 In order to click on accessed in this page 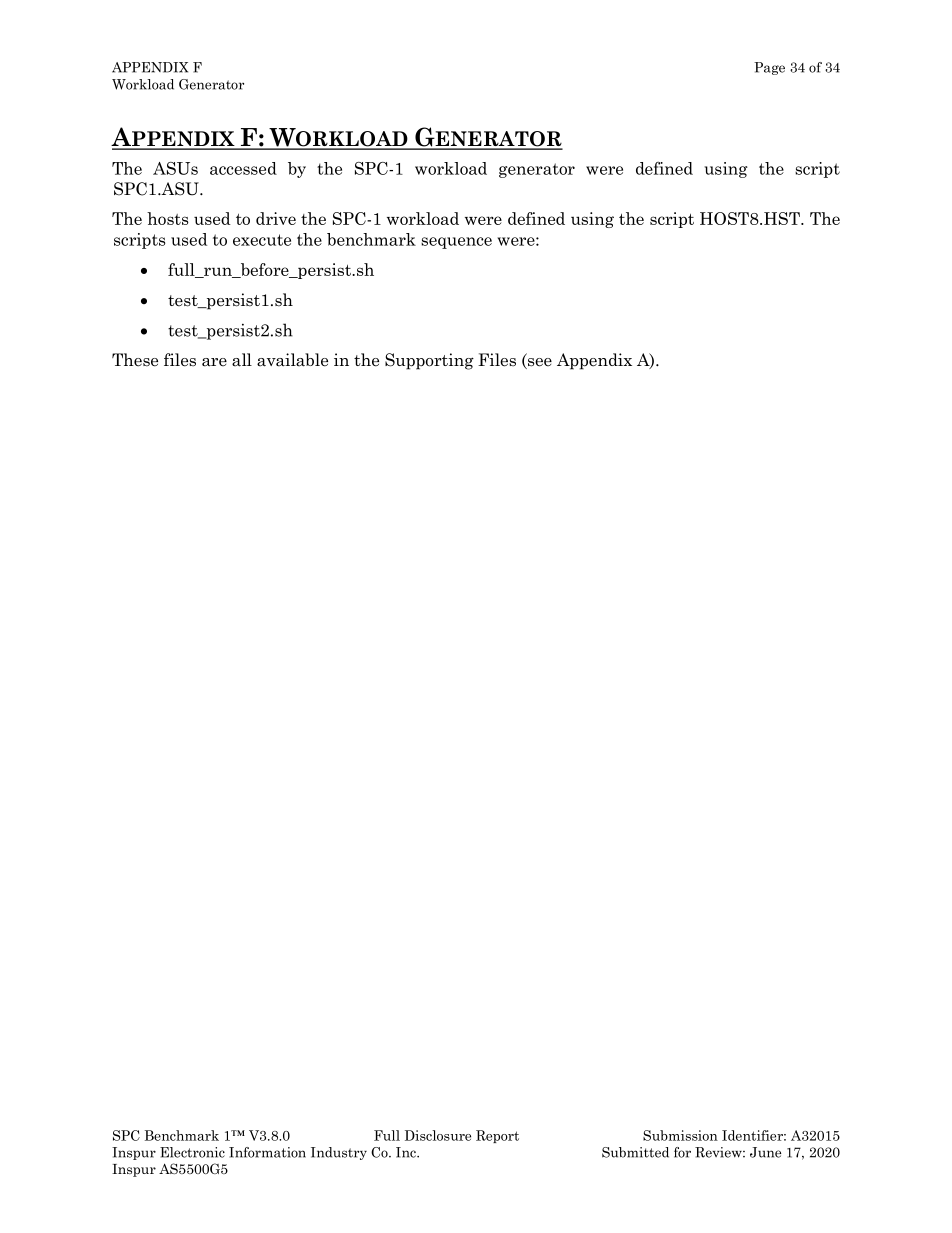, I will do `click(243, 168)`.
